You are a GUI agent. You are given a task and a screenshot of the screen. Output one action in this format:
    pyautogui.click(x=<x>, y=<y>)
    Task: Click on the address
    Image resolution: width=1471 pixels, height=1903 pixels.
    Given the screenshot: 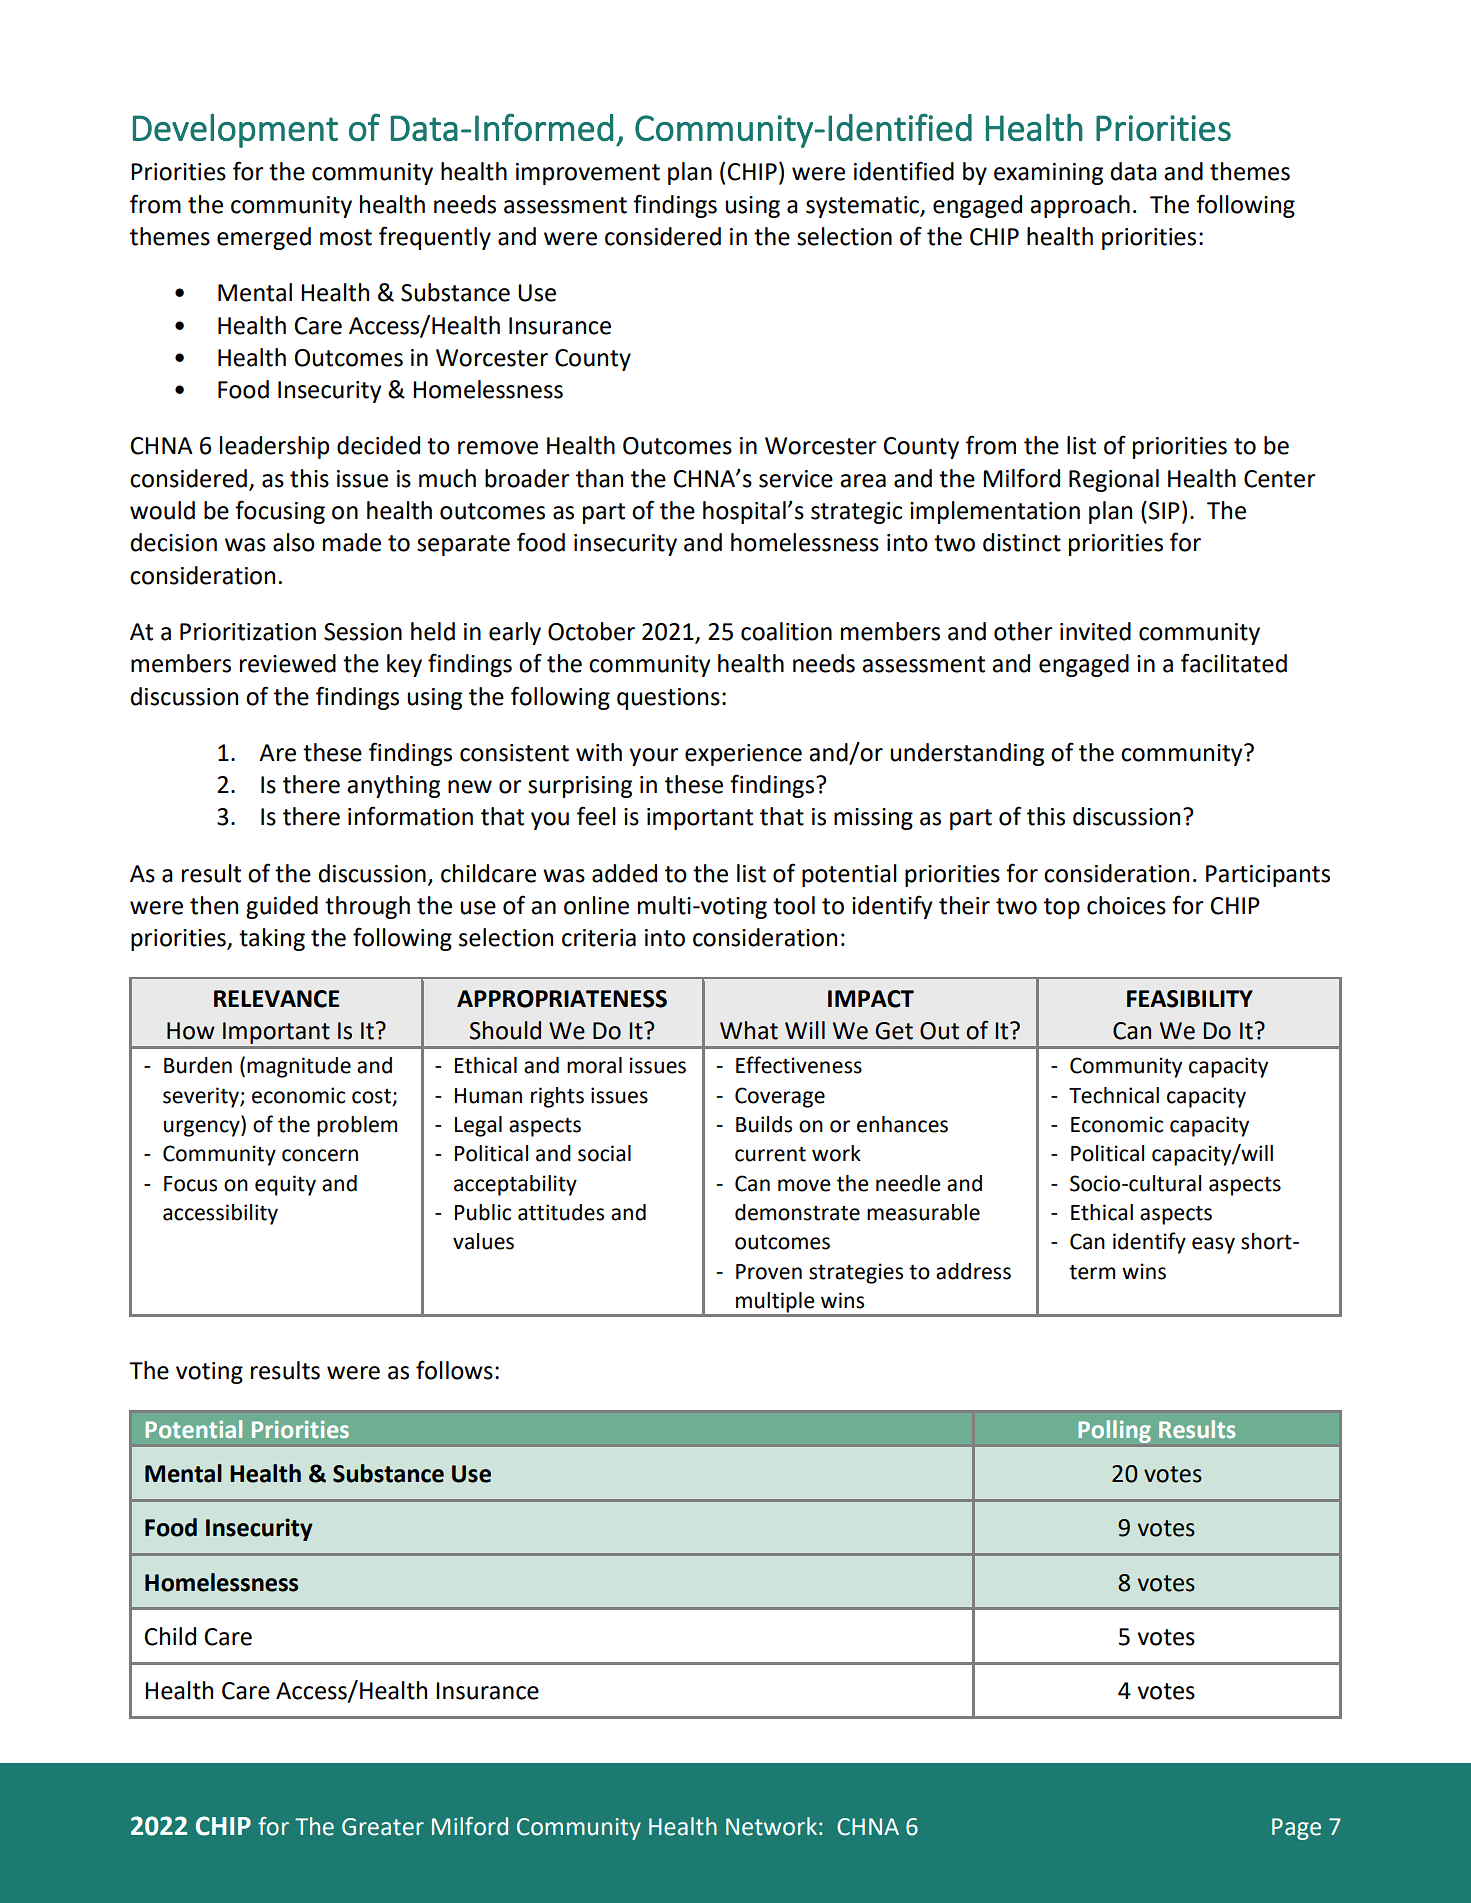 What is the action you would take?
    pyautogui.click(x=973, y=1271)
